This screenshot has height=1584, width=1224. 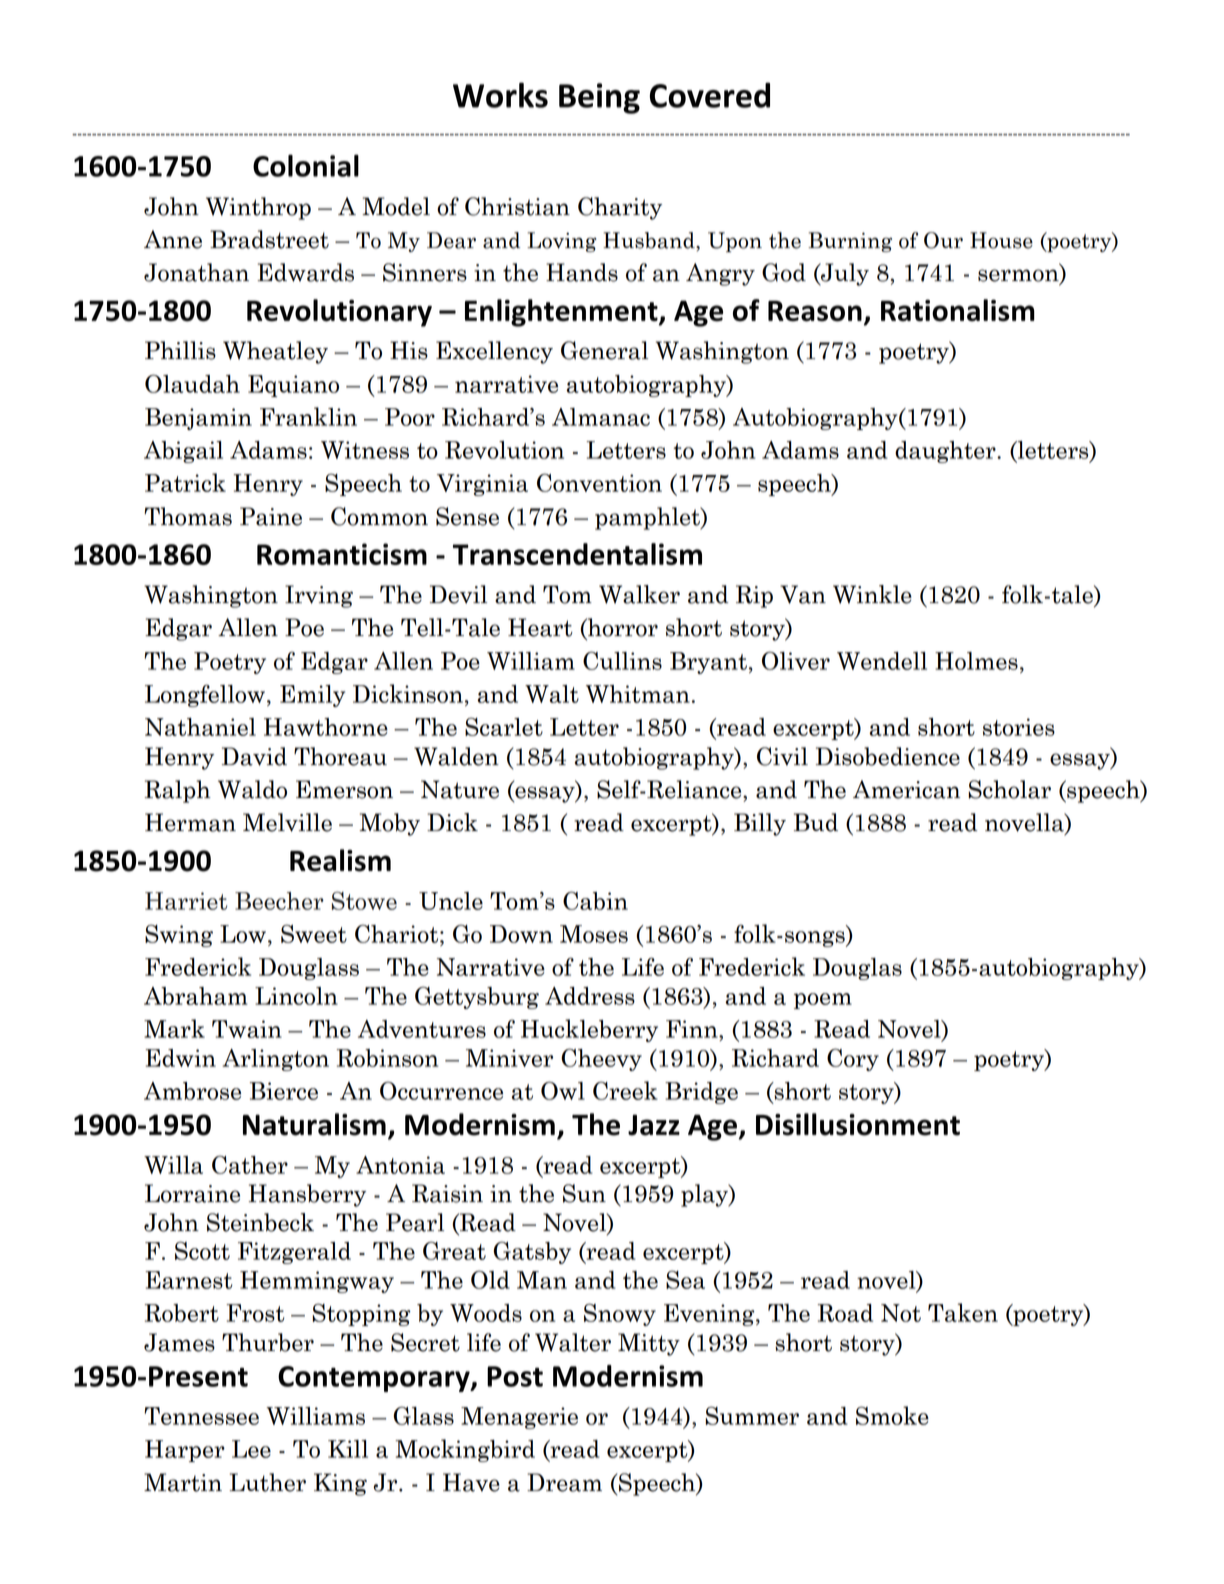 I want to click on daughter, so click(x=946, y=452).
